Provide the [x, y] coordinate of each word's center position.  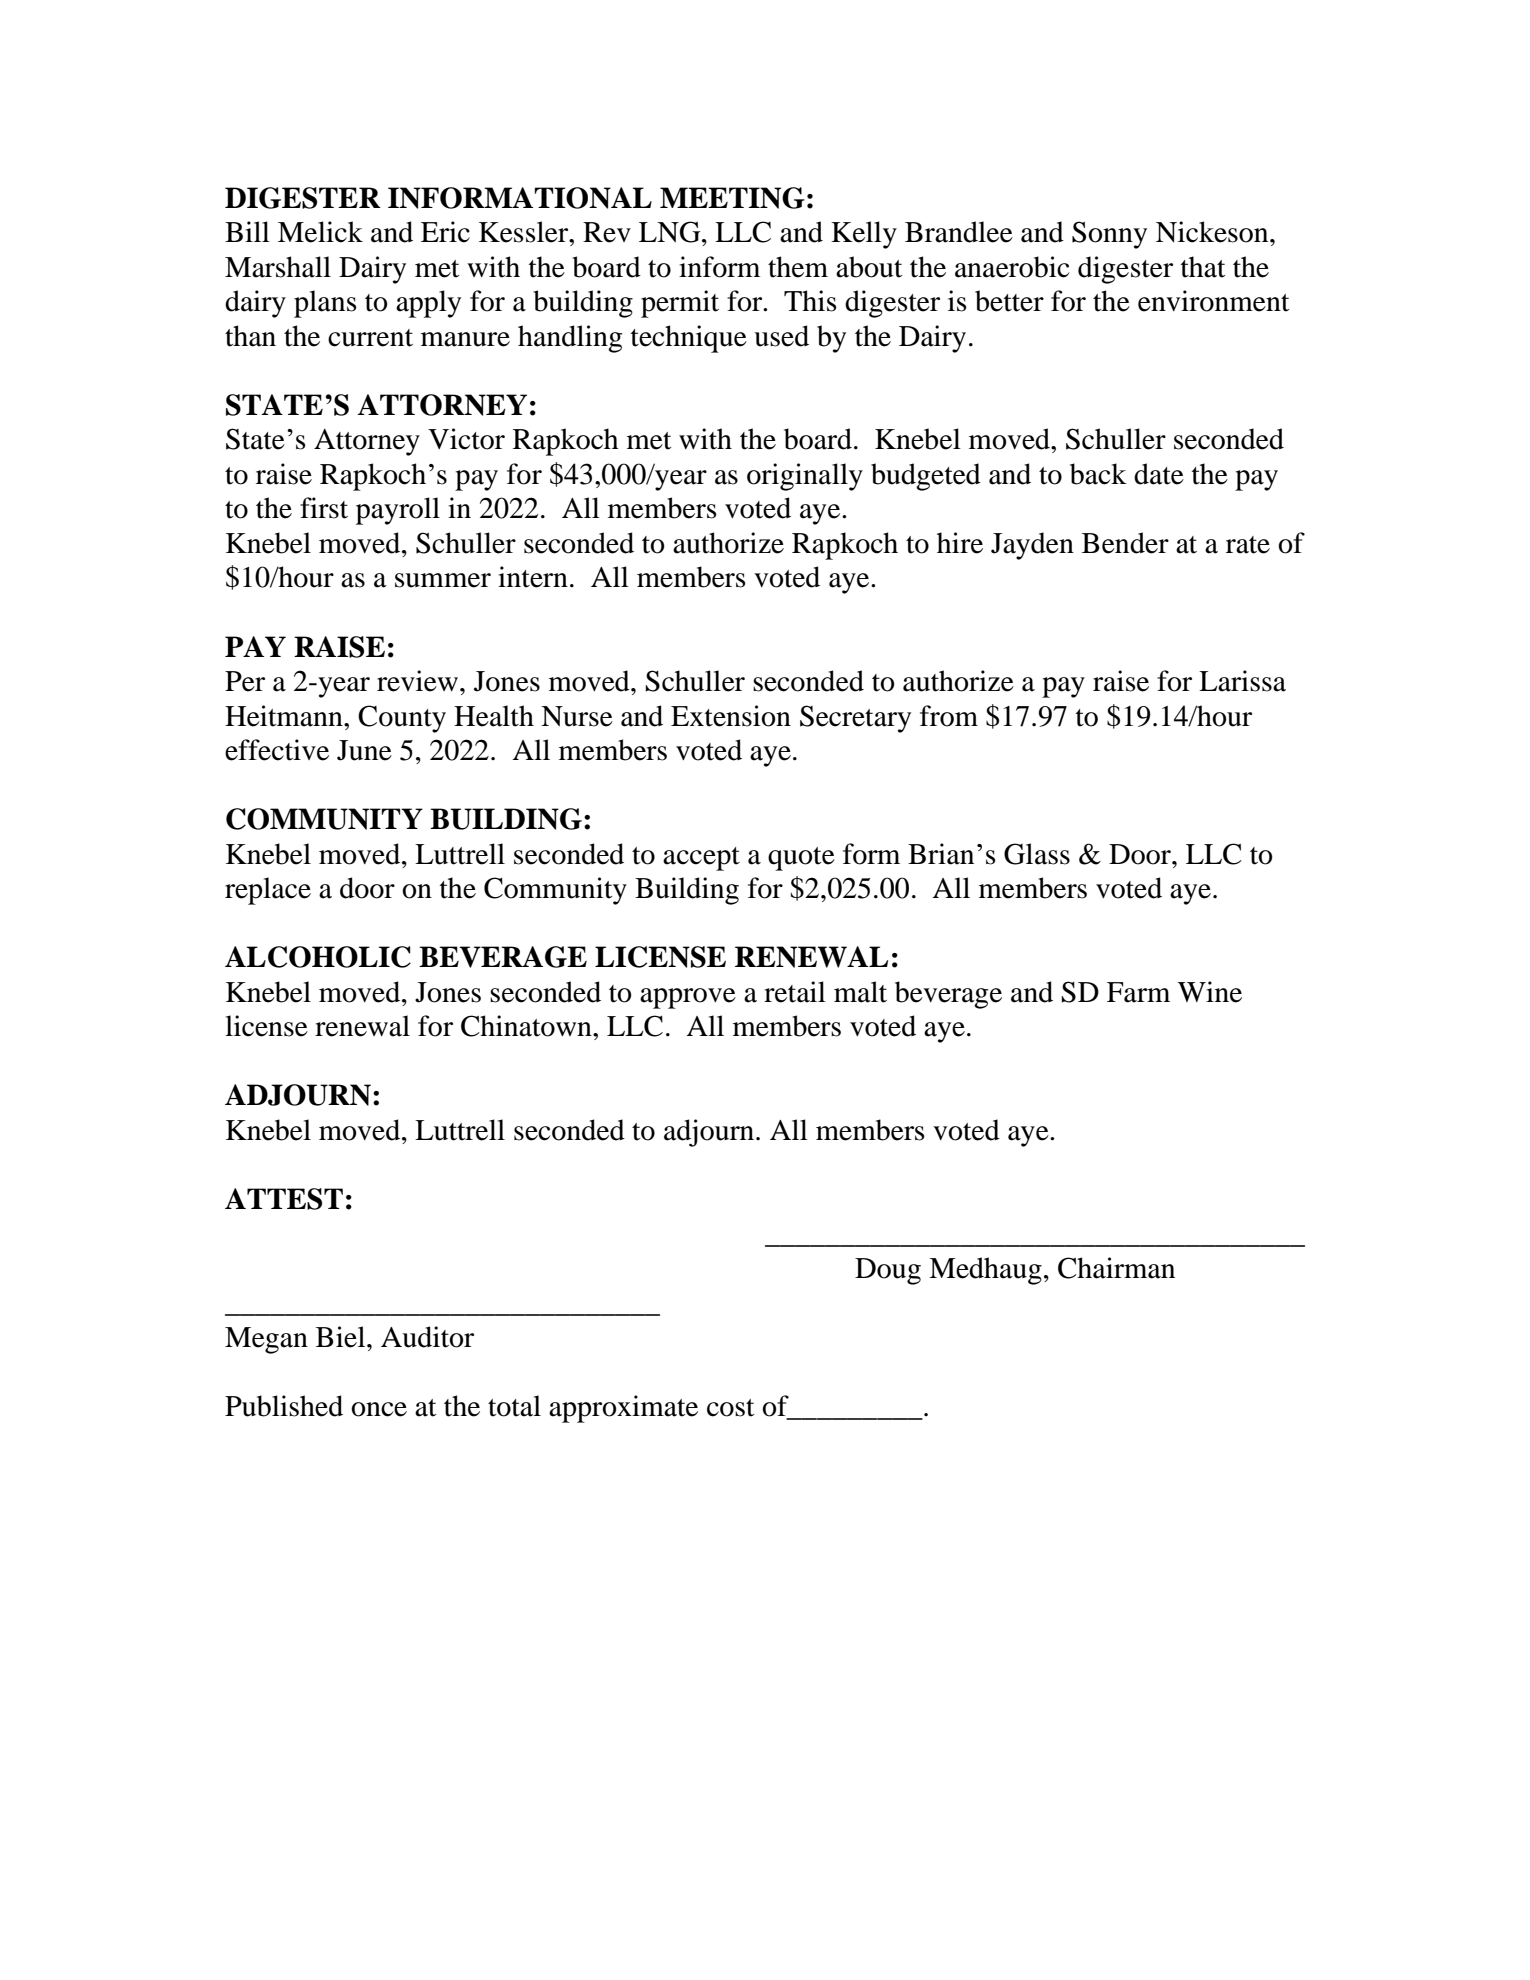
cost [730, 1408]
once [379, 1409]
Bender [1125, 543]
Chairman [1116, 1268]
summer [443, 580]
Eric [445, 232]
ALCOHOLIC [318, 957]
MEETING [732, 198]
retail [795, 992]
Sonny [1109, 235]
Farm [1138, 992]
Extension [731, 716]
